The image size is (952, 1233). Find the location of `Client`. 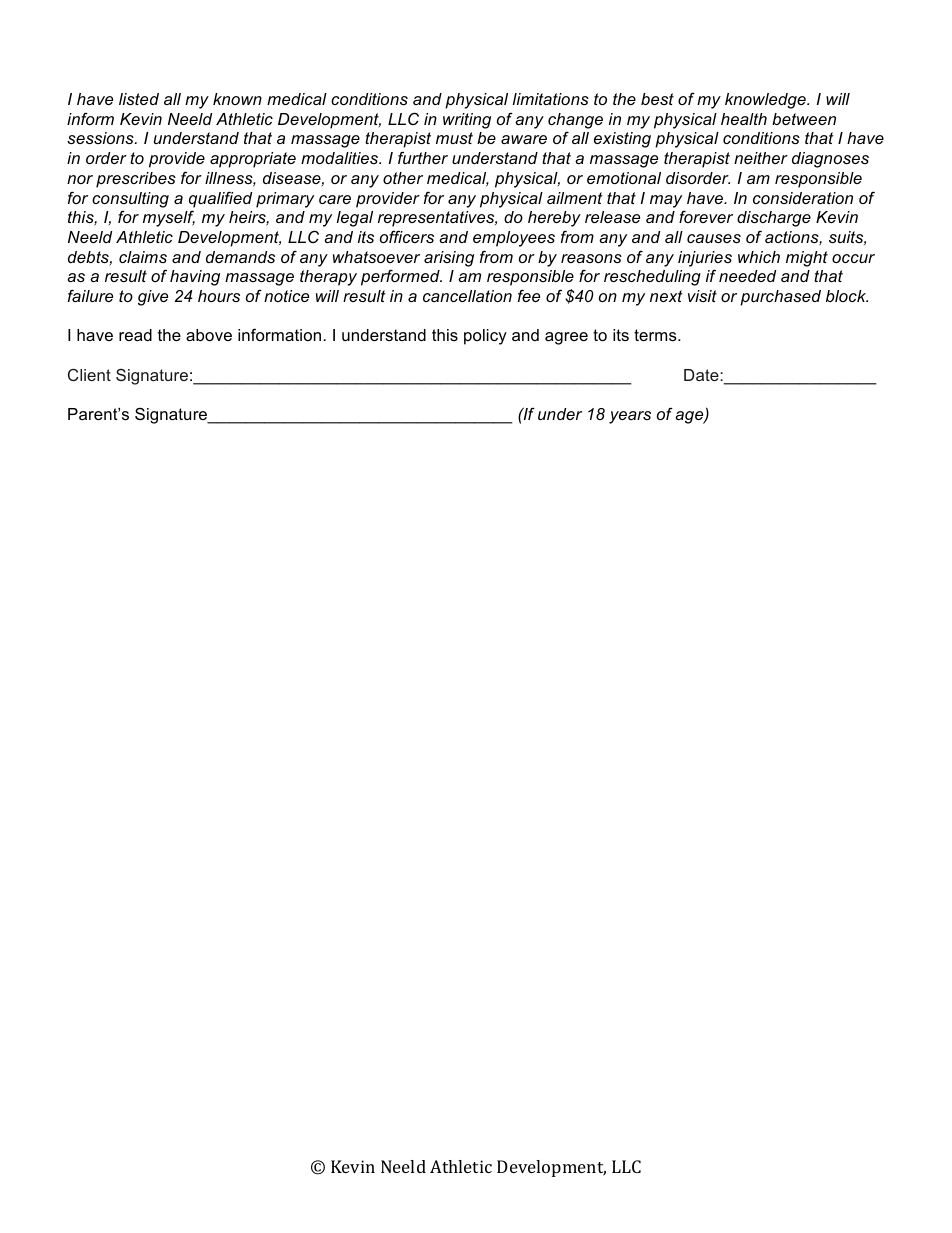

Client is located at coordinates (89, 375).
